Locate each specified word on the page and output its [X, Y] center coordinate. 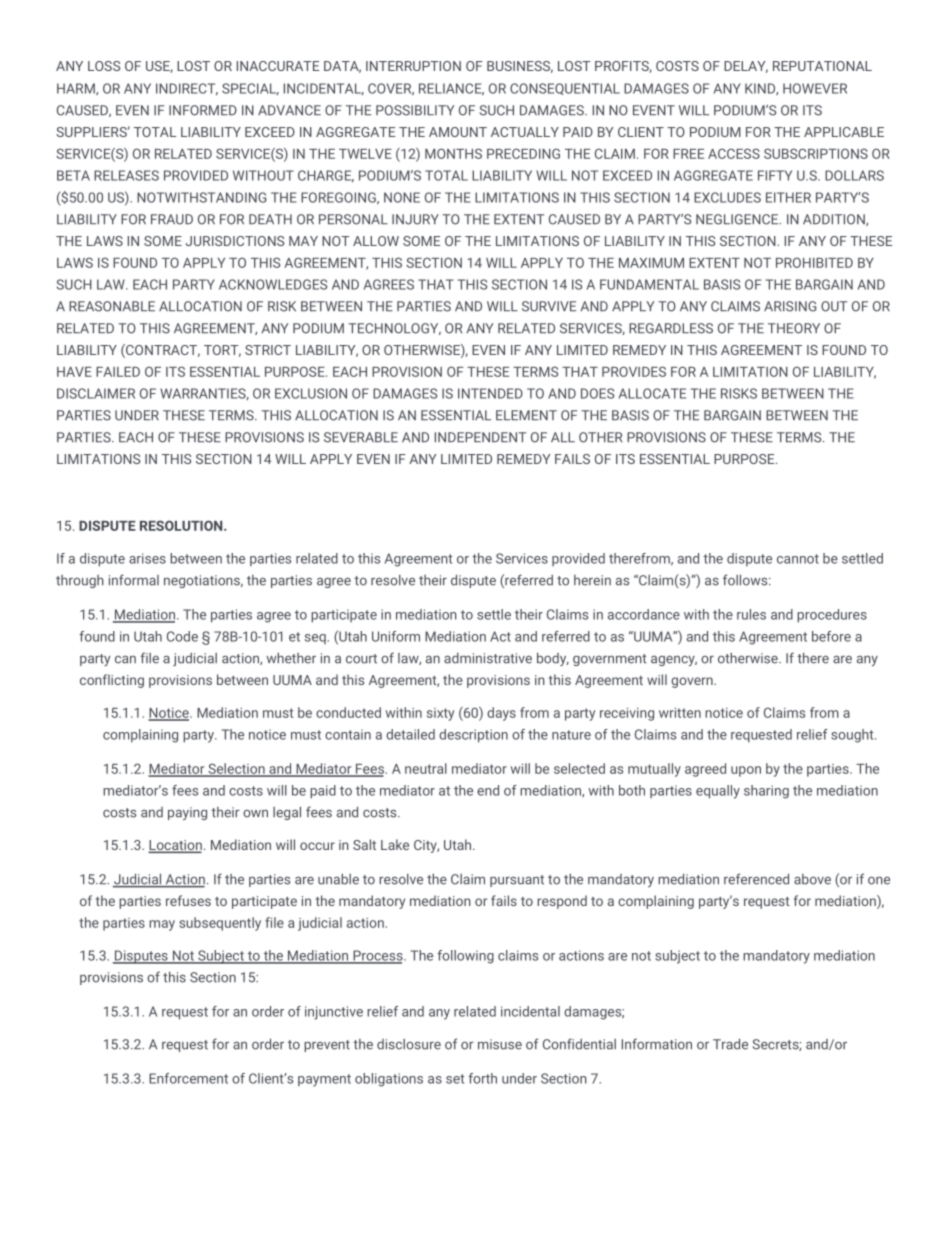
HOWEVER [815, 88]
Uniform [396, 636]
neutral [426, 768]
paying [187, 813]
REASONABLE [112, 306]
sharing [766, 792]
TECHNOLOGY [394, 329]
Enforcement [188, 1078]
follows [746, 580]
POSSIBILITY [415, 110]
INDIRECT [187, 89]
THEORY [794, 328]
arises [147, 558]
